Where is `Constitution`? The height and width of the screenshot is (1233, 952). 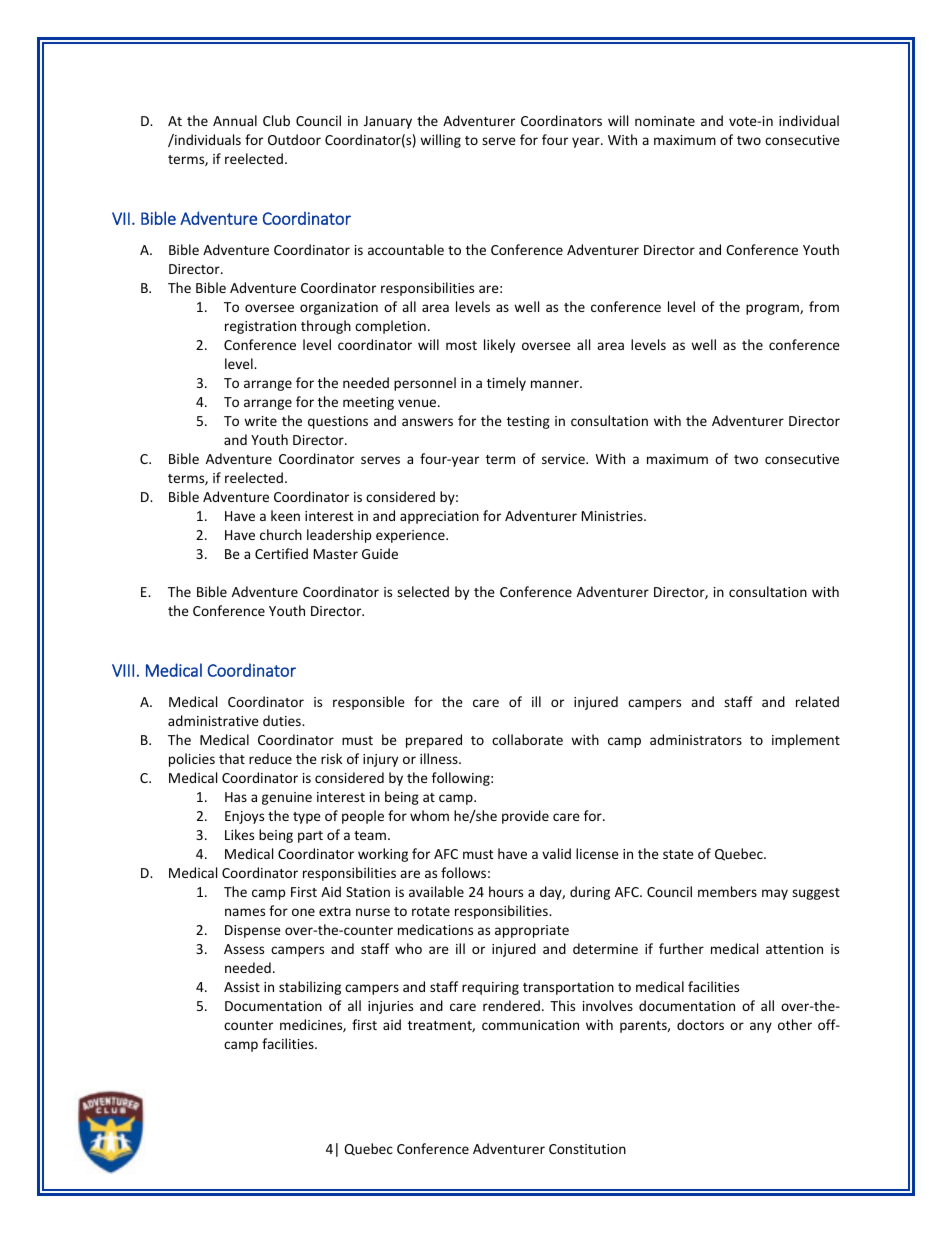
Constitution is located at coordinates (587, 1149).
